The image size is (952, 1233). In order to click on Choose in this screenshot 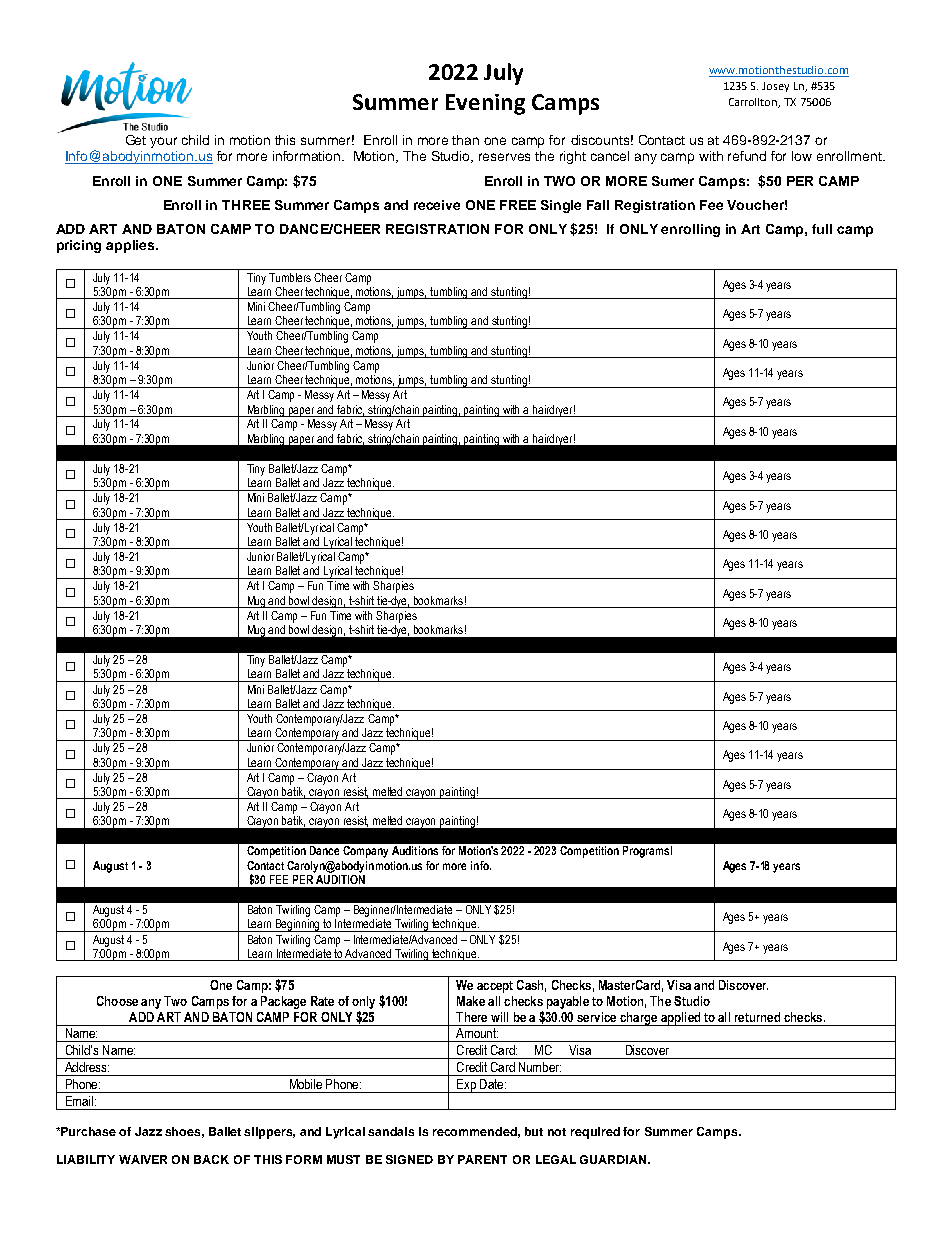, I will do `click(117, 1001)`.
